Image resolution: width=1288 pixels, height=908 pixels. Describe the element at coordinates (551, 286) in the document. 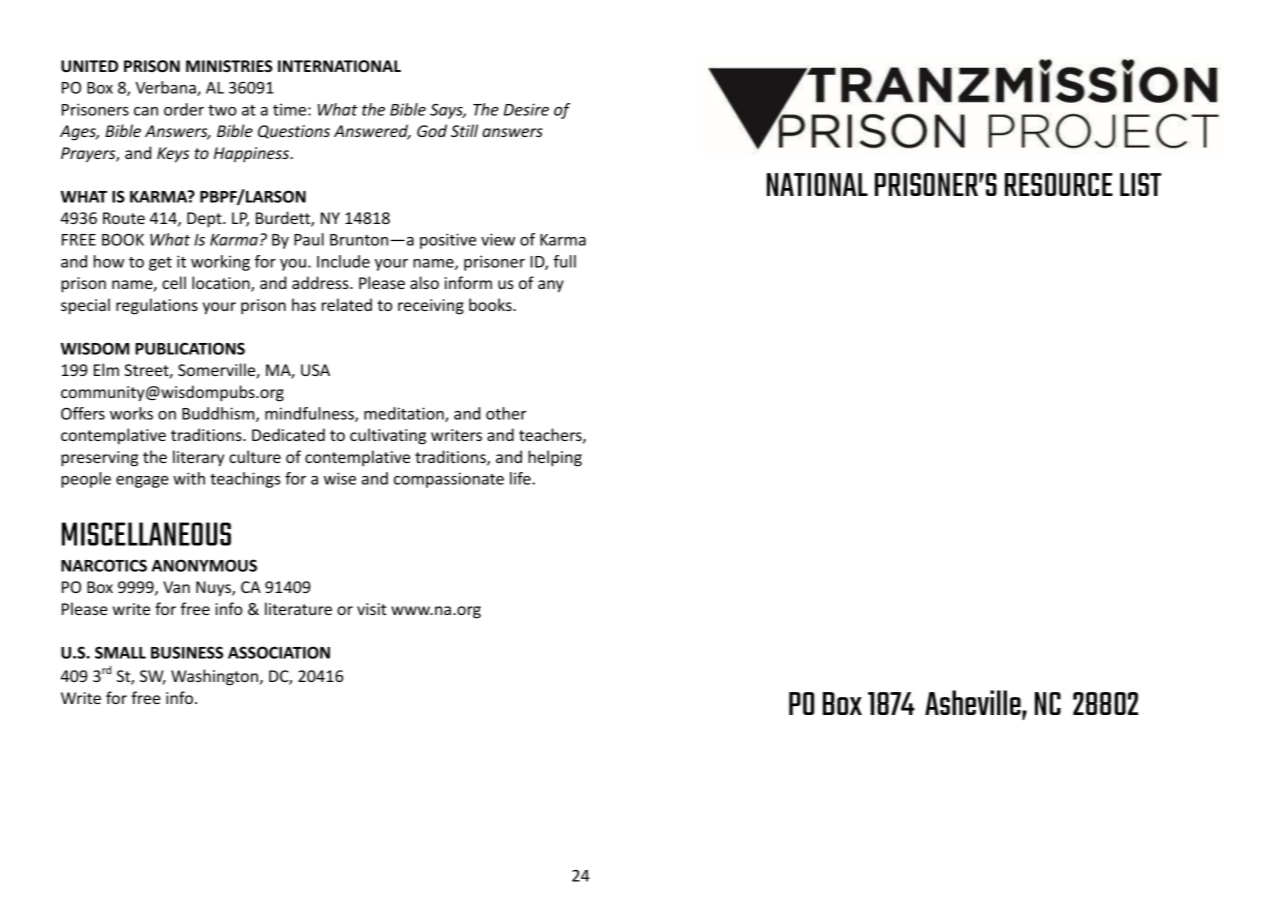

I see `any` at that location.
